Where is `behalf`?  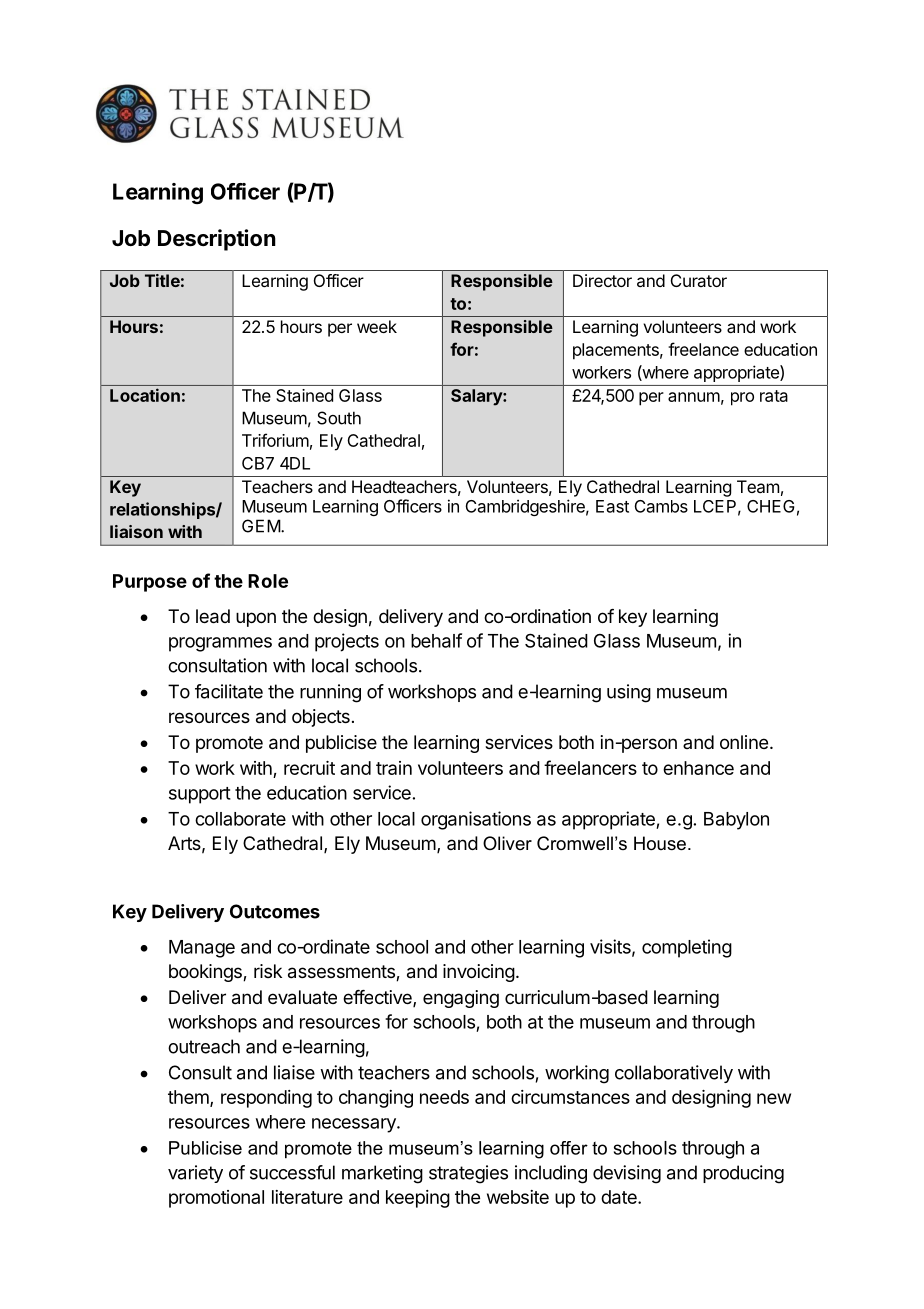 behalf is located at coordinates (436, 640).
